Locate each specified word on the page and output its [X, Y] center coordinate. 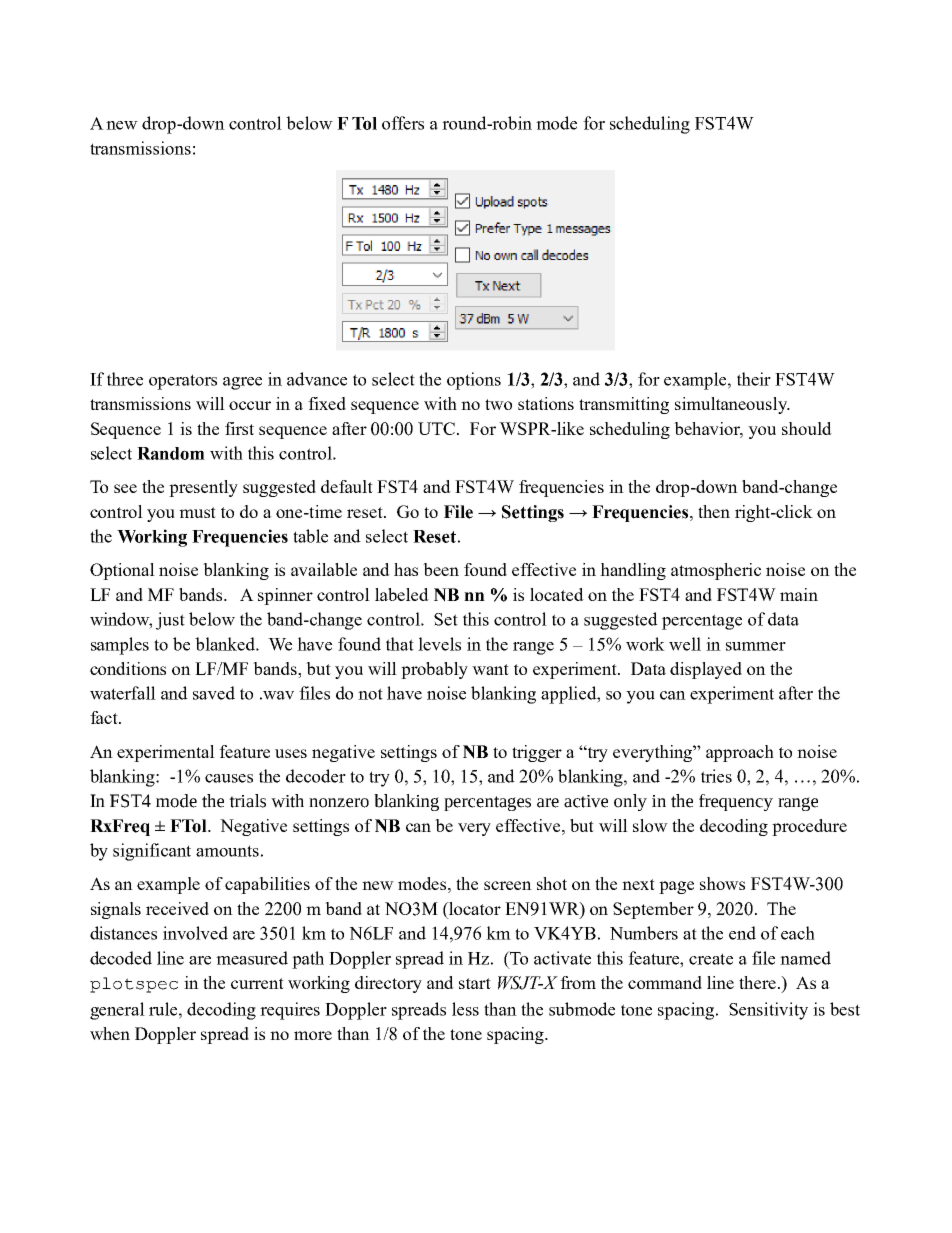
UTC [436, 428]
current [257, 983]
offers [403, 123]
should [807, 428]
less [465, 1009]
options [474, 381]
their [754, 379]
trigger [537, 753]
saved [214, 693]
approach [740, 753]
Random [171, 453]
